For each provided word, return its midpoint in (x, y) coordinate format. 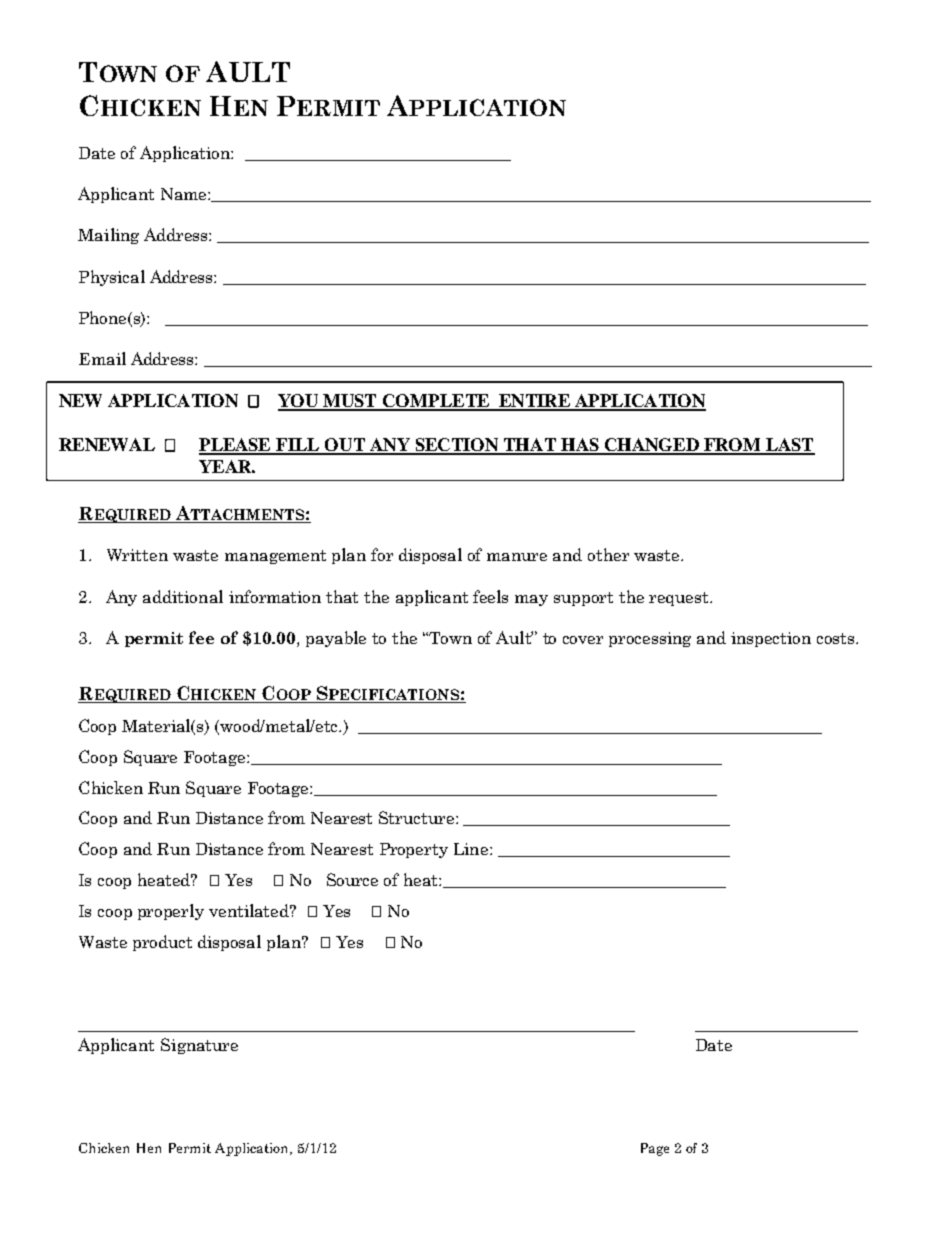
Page (655, 1149)
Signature (199, 1046)
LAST (789, 446)
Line (471, 849)
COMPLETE (436, 402)
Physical (112, 278)
